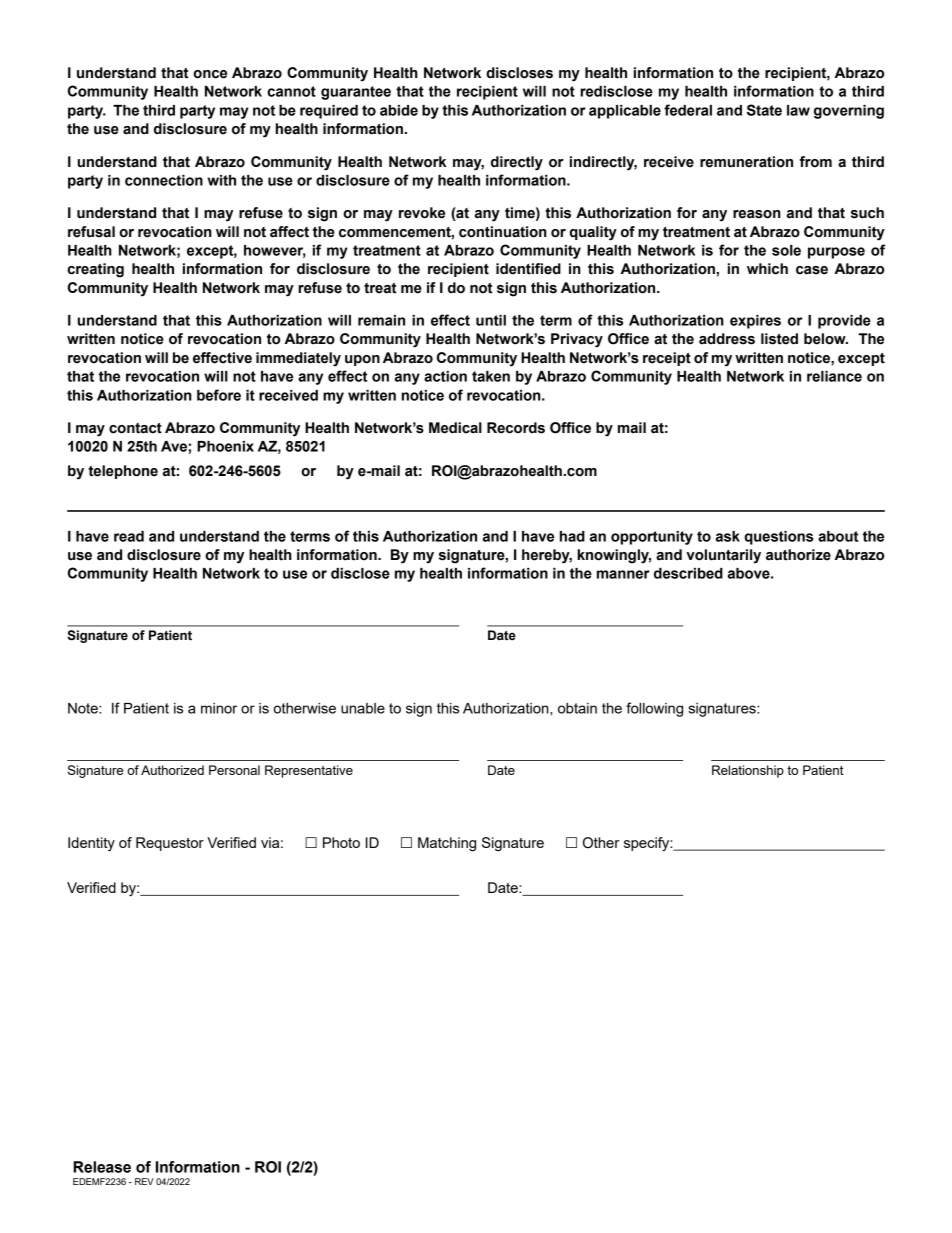  I want to click on abide, so click(399, 110).
